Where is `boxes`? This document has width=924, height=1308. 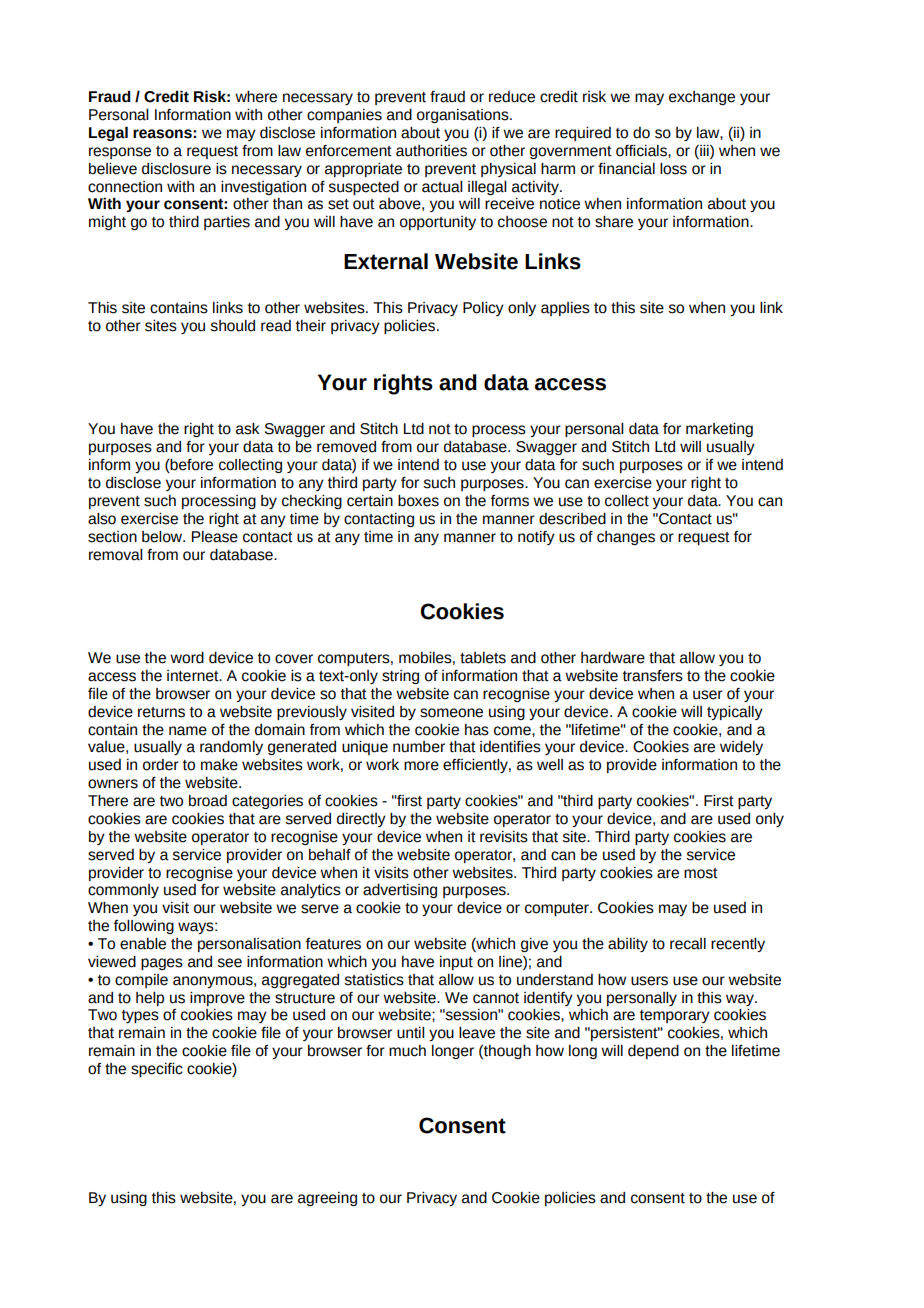 boxes is located at coordinates (418, 501).
